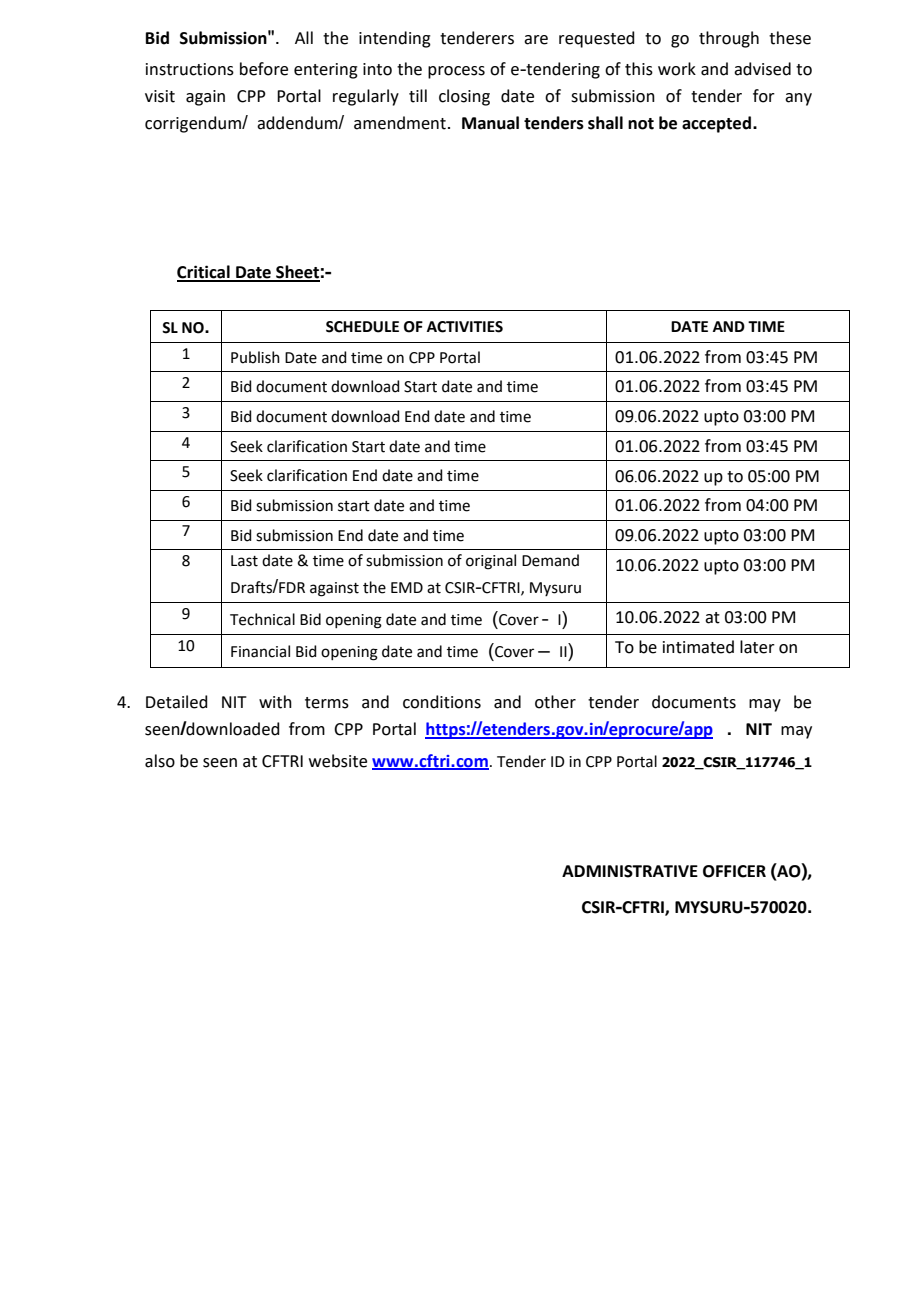  What do you see at coordinates (630, 871) in the screenshot?
I see `ADMINISTRATIVE` at bounding box center [630, 871].
